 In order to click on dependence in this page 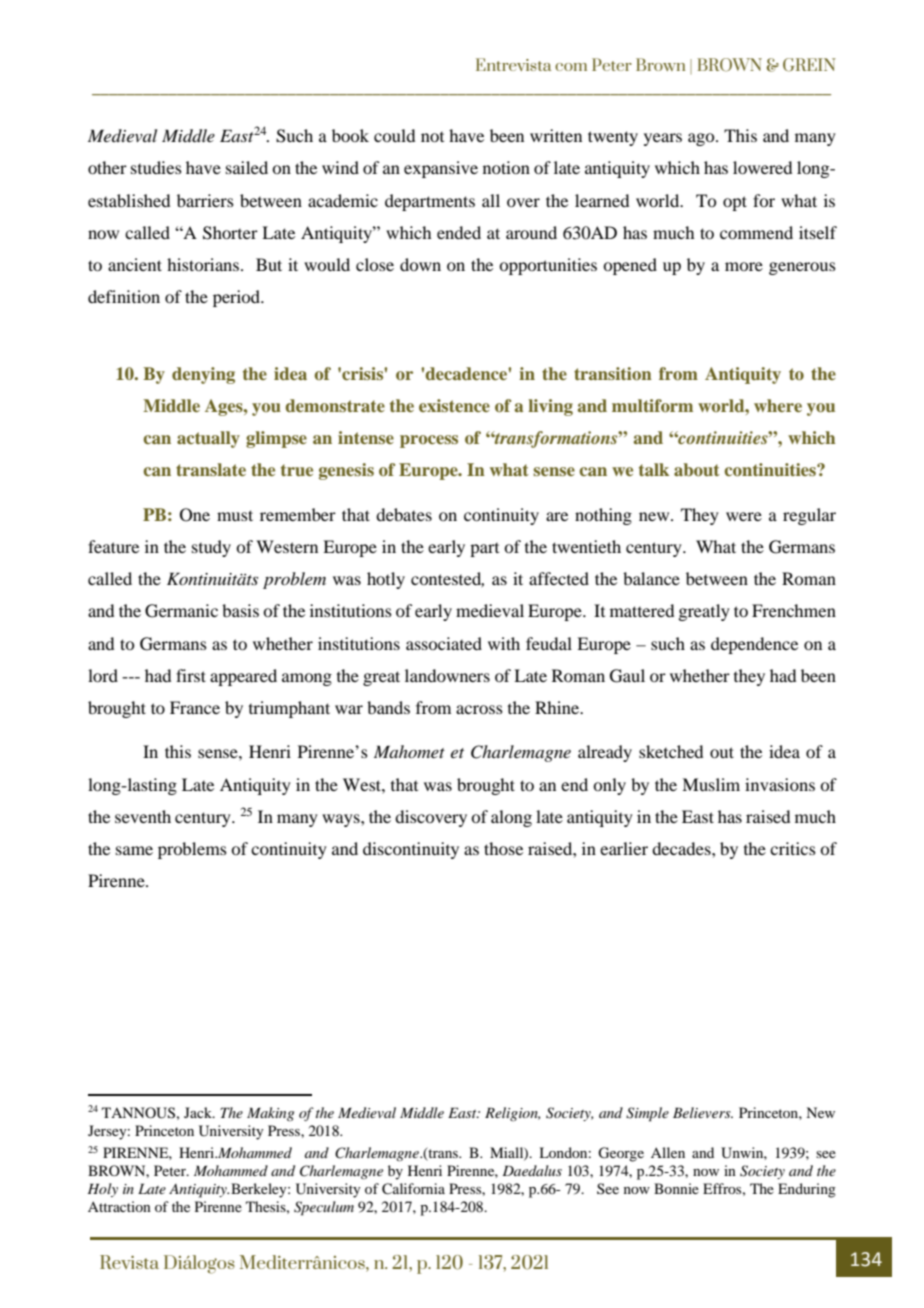, I will do `click(754, 645)`.
